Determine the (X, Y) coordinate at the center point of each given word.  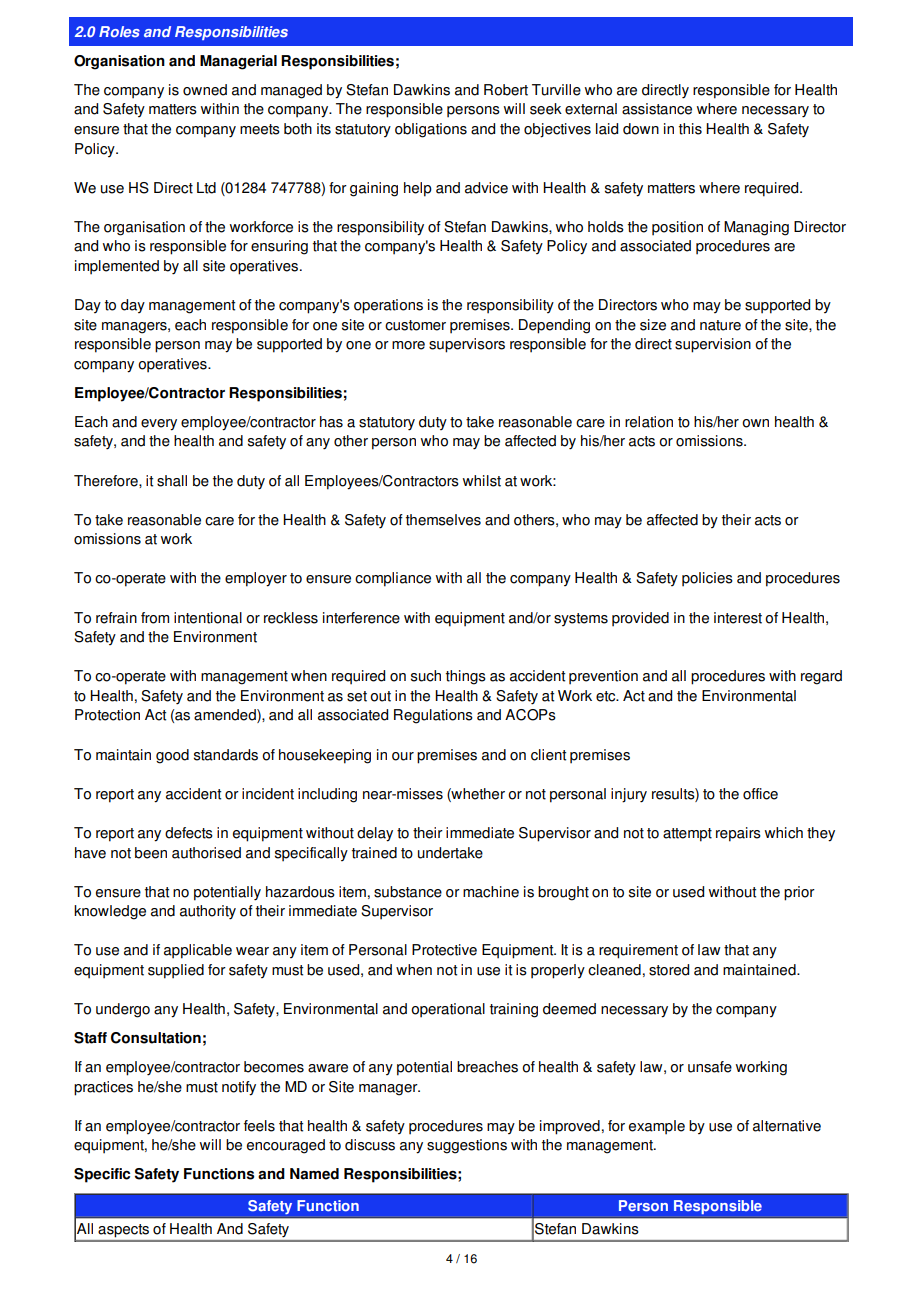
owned (205, 90)
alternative (787, 1126)
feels (259, 1126)
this (690, 129)
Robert (506, 90)
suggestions (467, 1146)
